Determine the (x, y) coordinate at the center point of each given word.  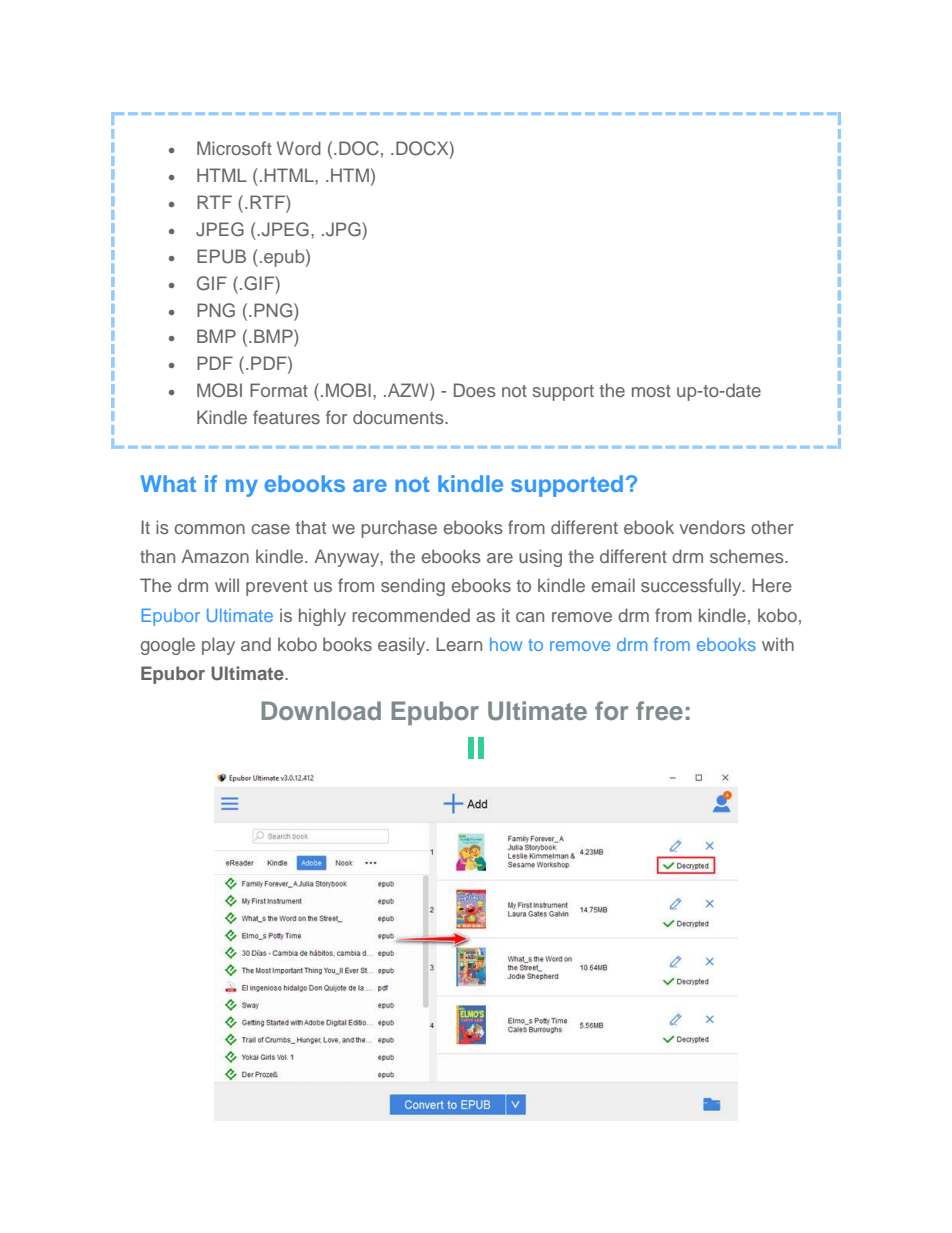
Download (321, 710)
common (210, 529)
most (651, 391)
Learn (459, 644)
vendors (712, 527)
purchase (399, 529)
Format (279, 390)
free (659, 710)
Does (475, 390)
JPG (344, 229)
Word (299, 148)
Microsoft (234, 148)
